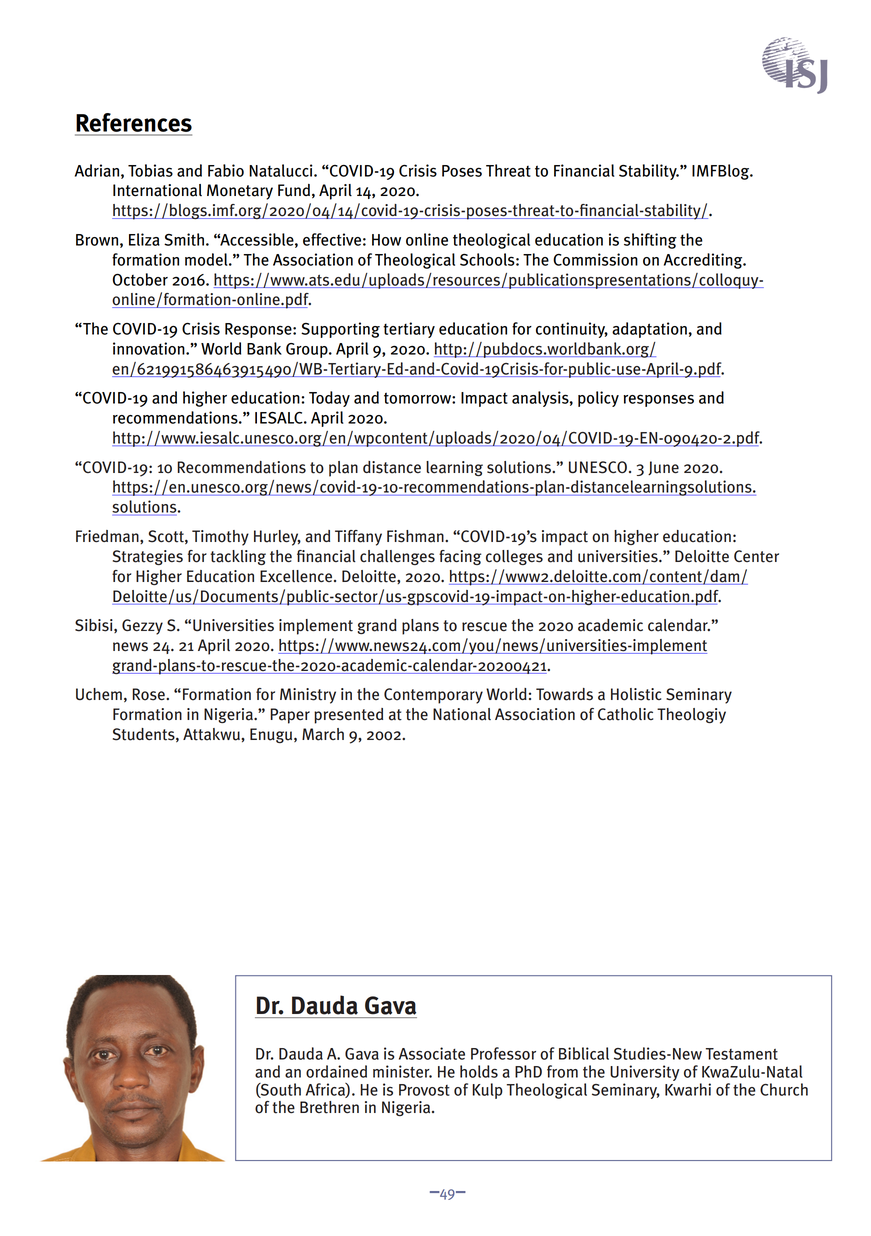  I want to click on Monetary, so click(240, 192).
